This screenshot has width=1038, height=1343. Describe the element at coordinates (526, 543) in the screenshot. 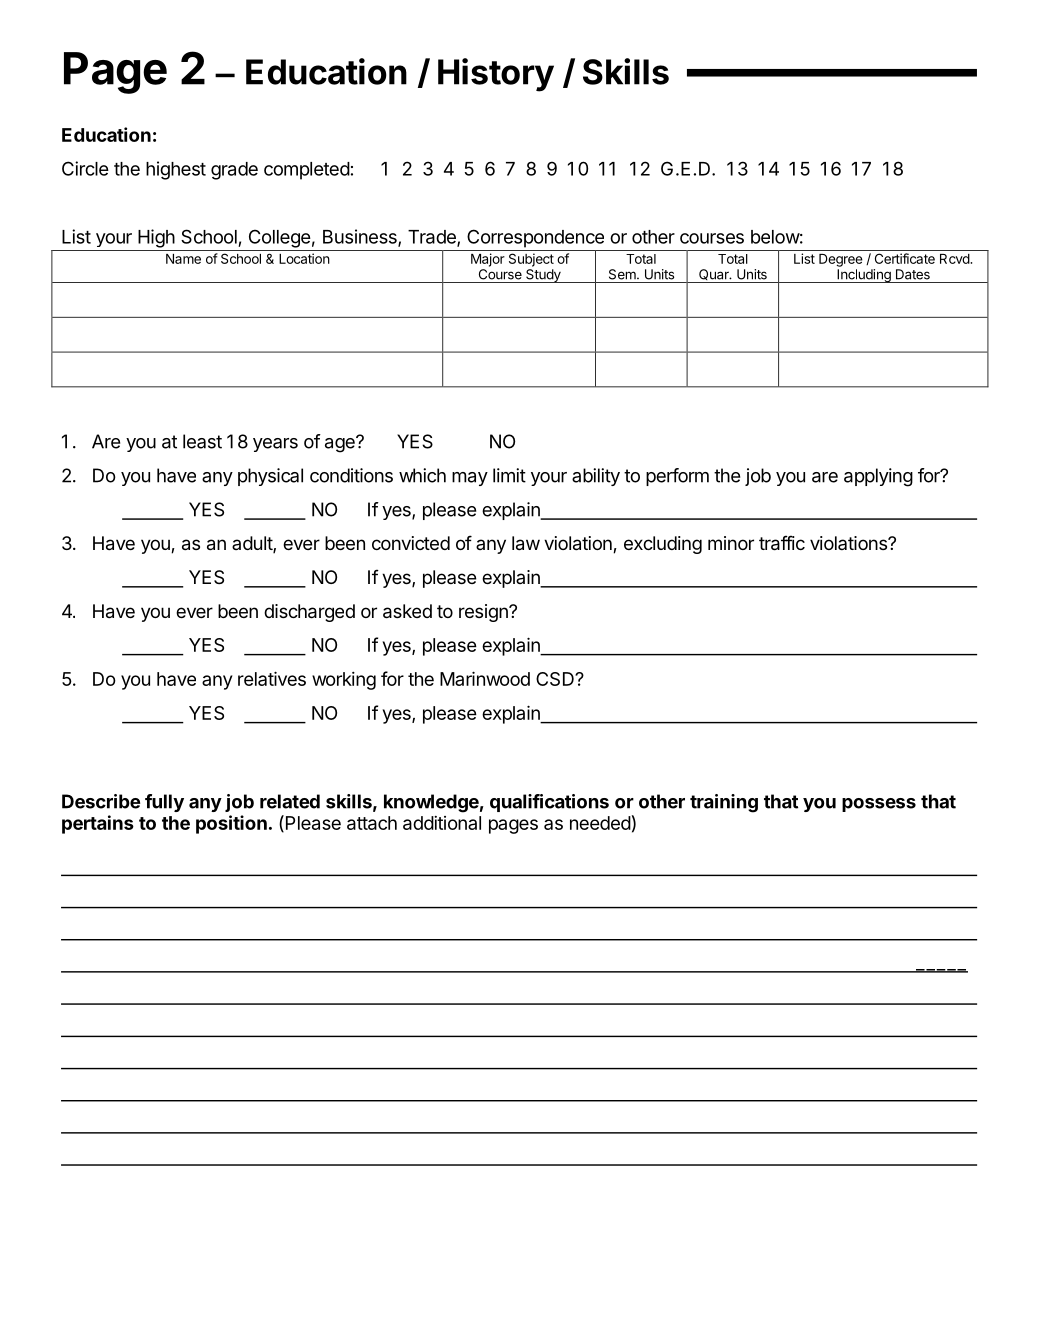

I see `law` at that location.
